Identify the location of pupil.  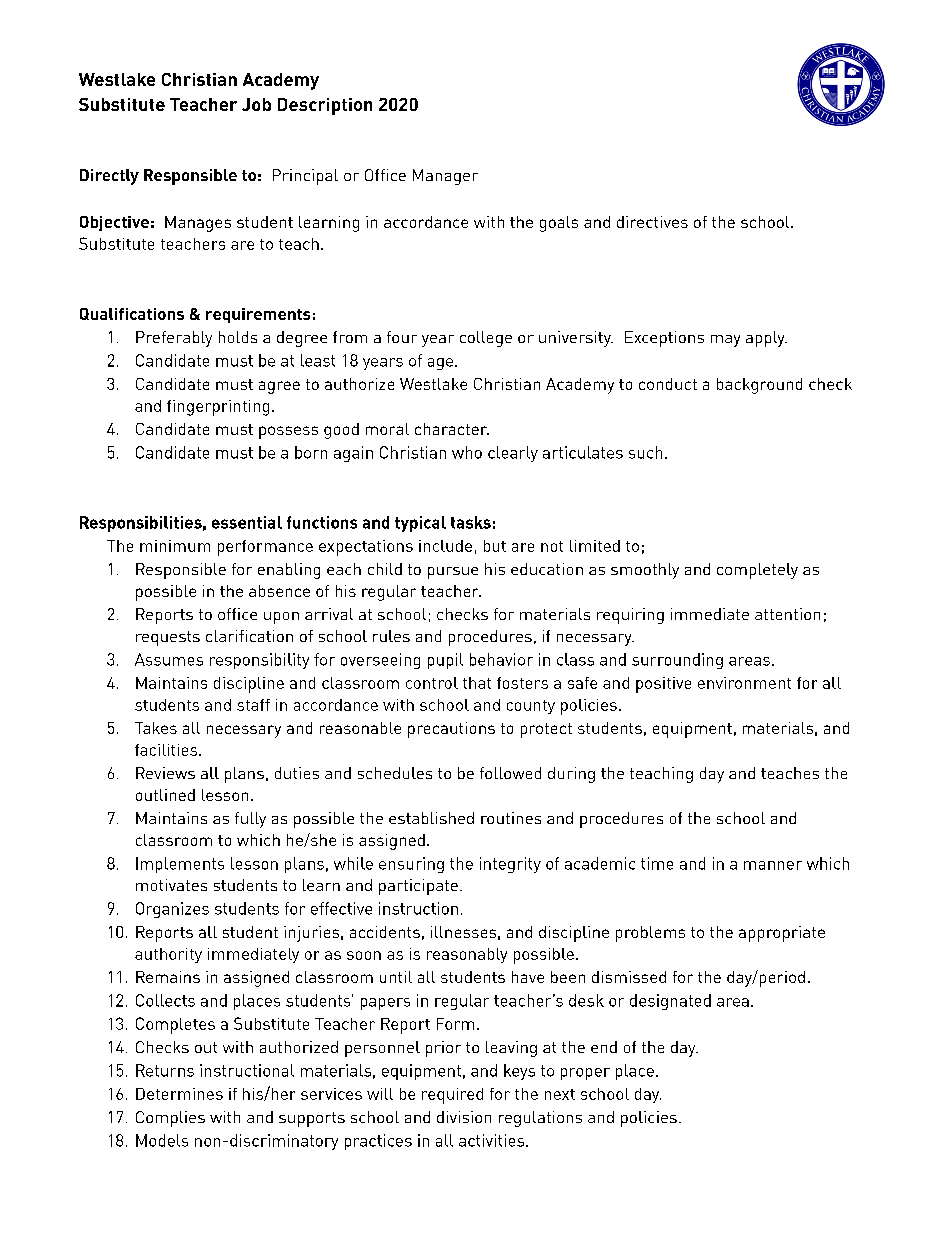
(445, 661).
